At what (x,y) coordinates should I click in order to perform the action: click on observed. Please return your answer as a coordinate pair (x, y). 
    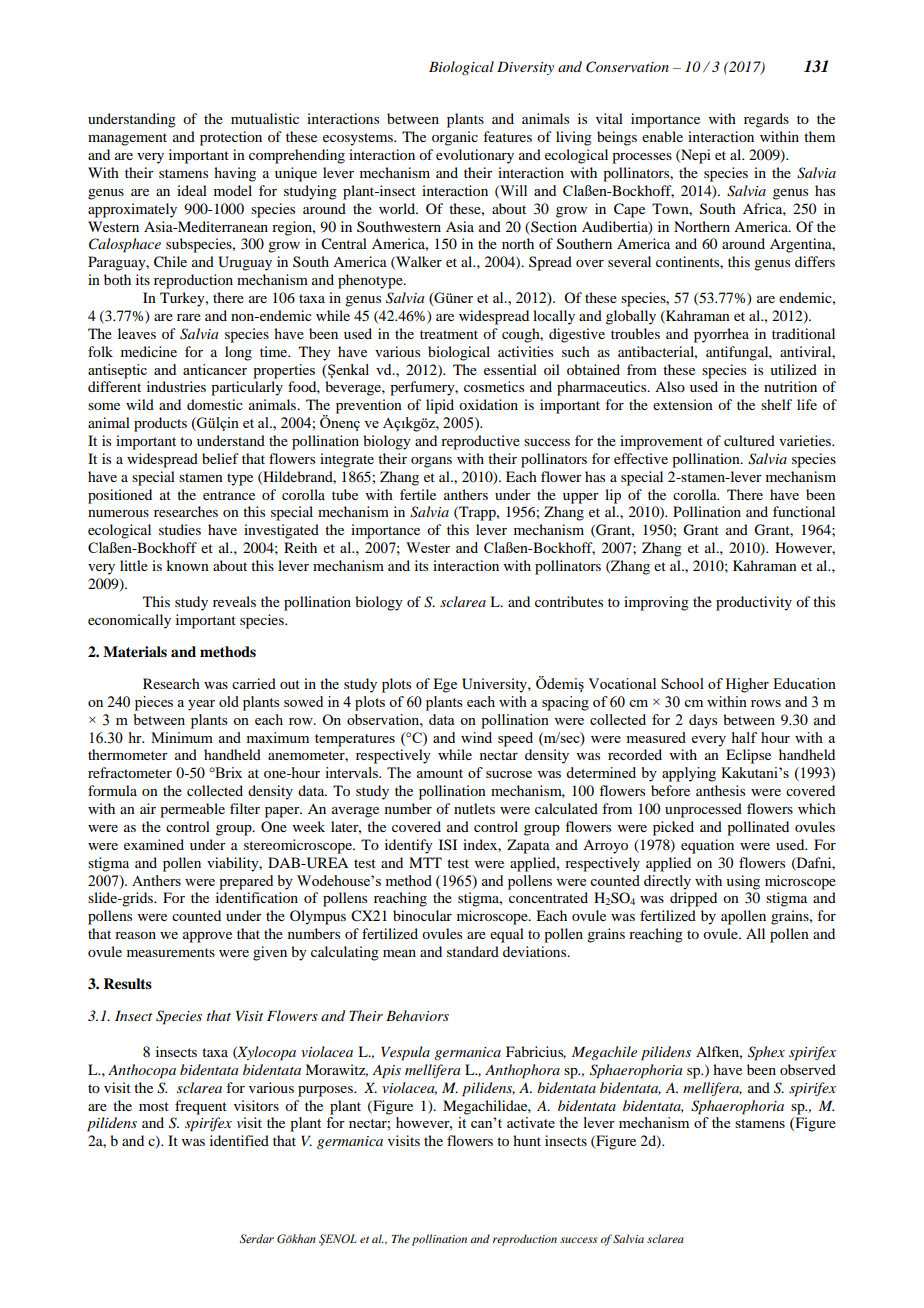
    Looking at the image, I should click on (808, 1069).
